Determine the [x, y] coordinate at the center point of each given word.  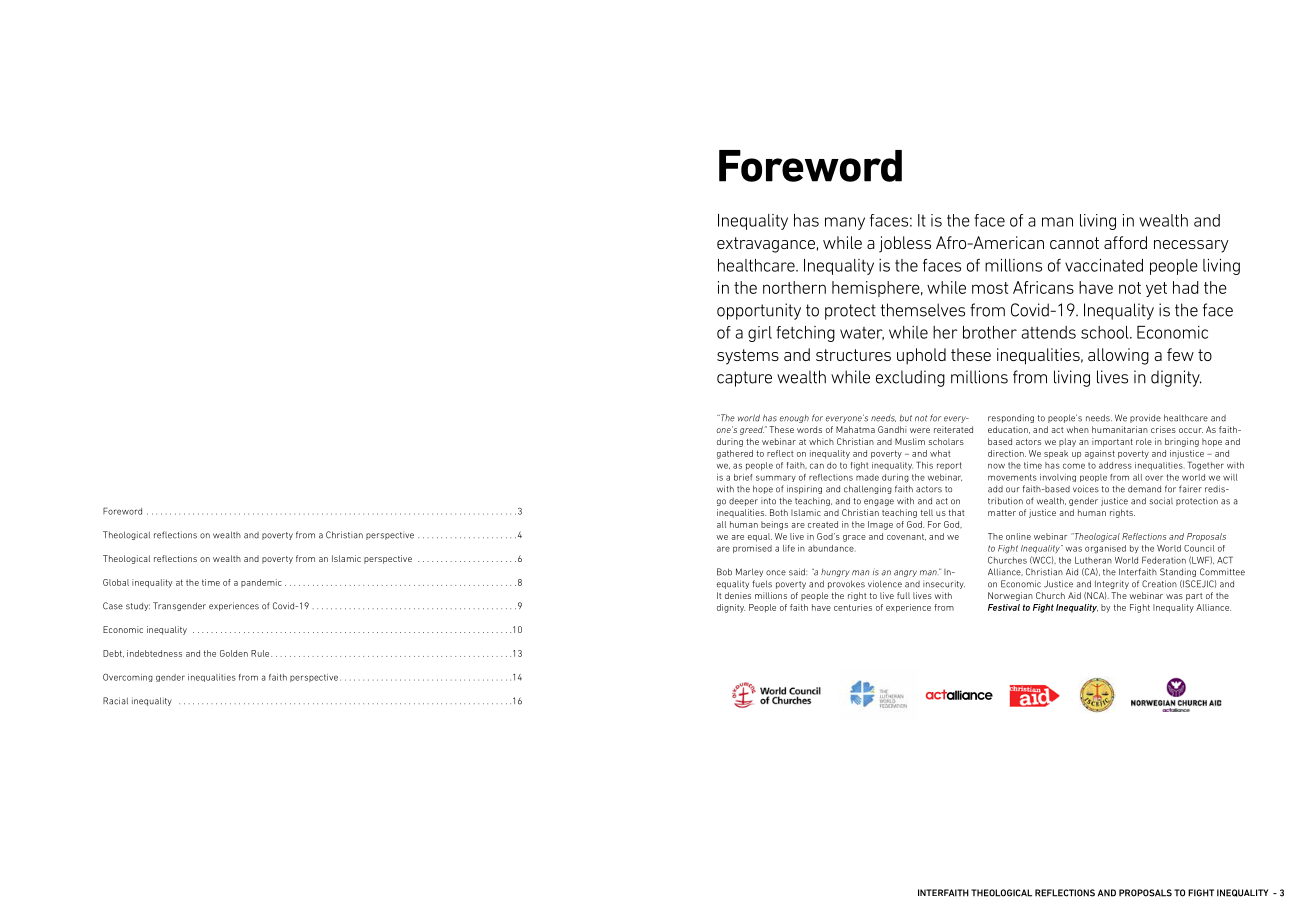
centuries [853, 607]
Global [116, 582]
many [845, 223]
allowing [1118, 356]
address [1115, 465]
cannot [1074, 243]
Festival [1004, 607]
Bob [724, 572]
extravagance [766, 245]
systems [748, 357]
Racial [115, 701]
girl [760, 334]
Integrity [1112, 584]
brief [743, 477]
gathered [735, 454]
